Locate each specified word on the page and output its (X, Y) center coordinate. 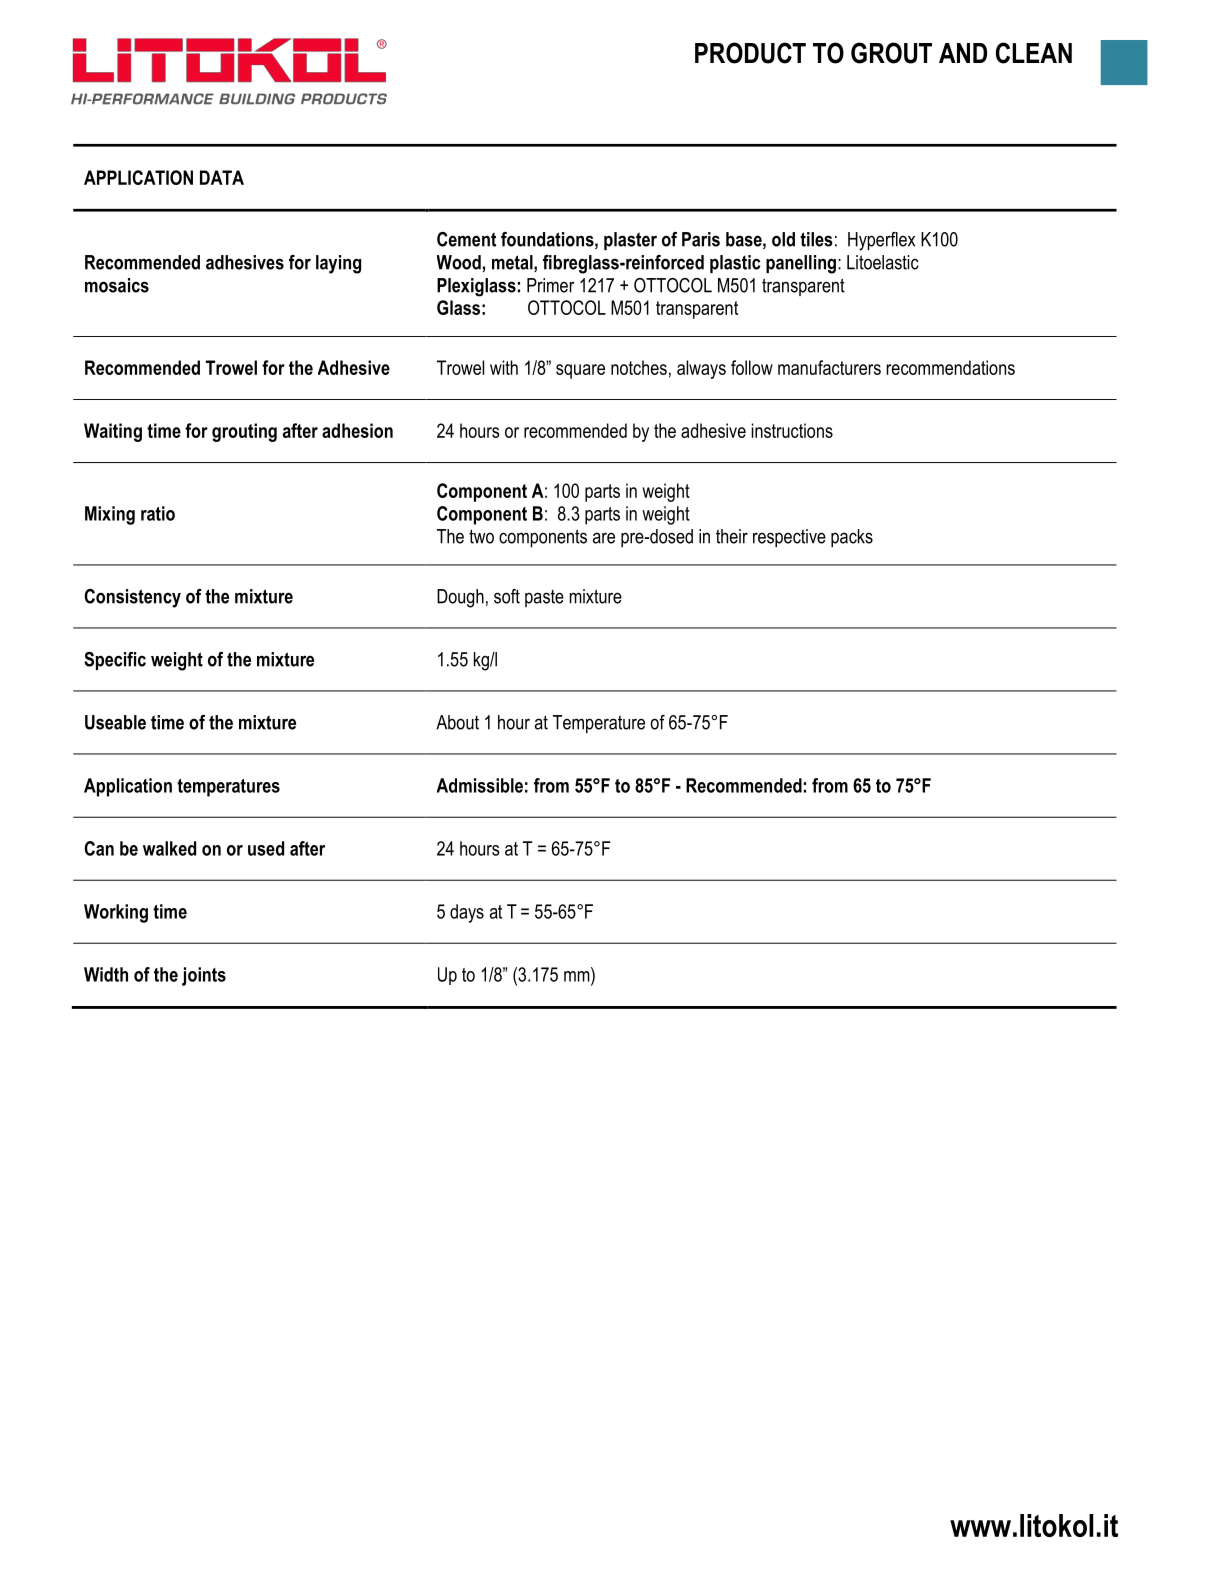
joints (204, 976)
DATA (222, 177)
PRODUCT (750, 53)
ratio (158, 513)
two (481, 536)
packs (852, 538)
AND (963, 53)
